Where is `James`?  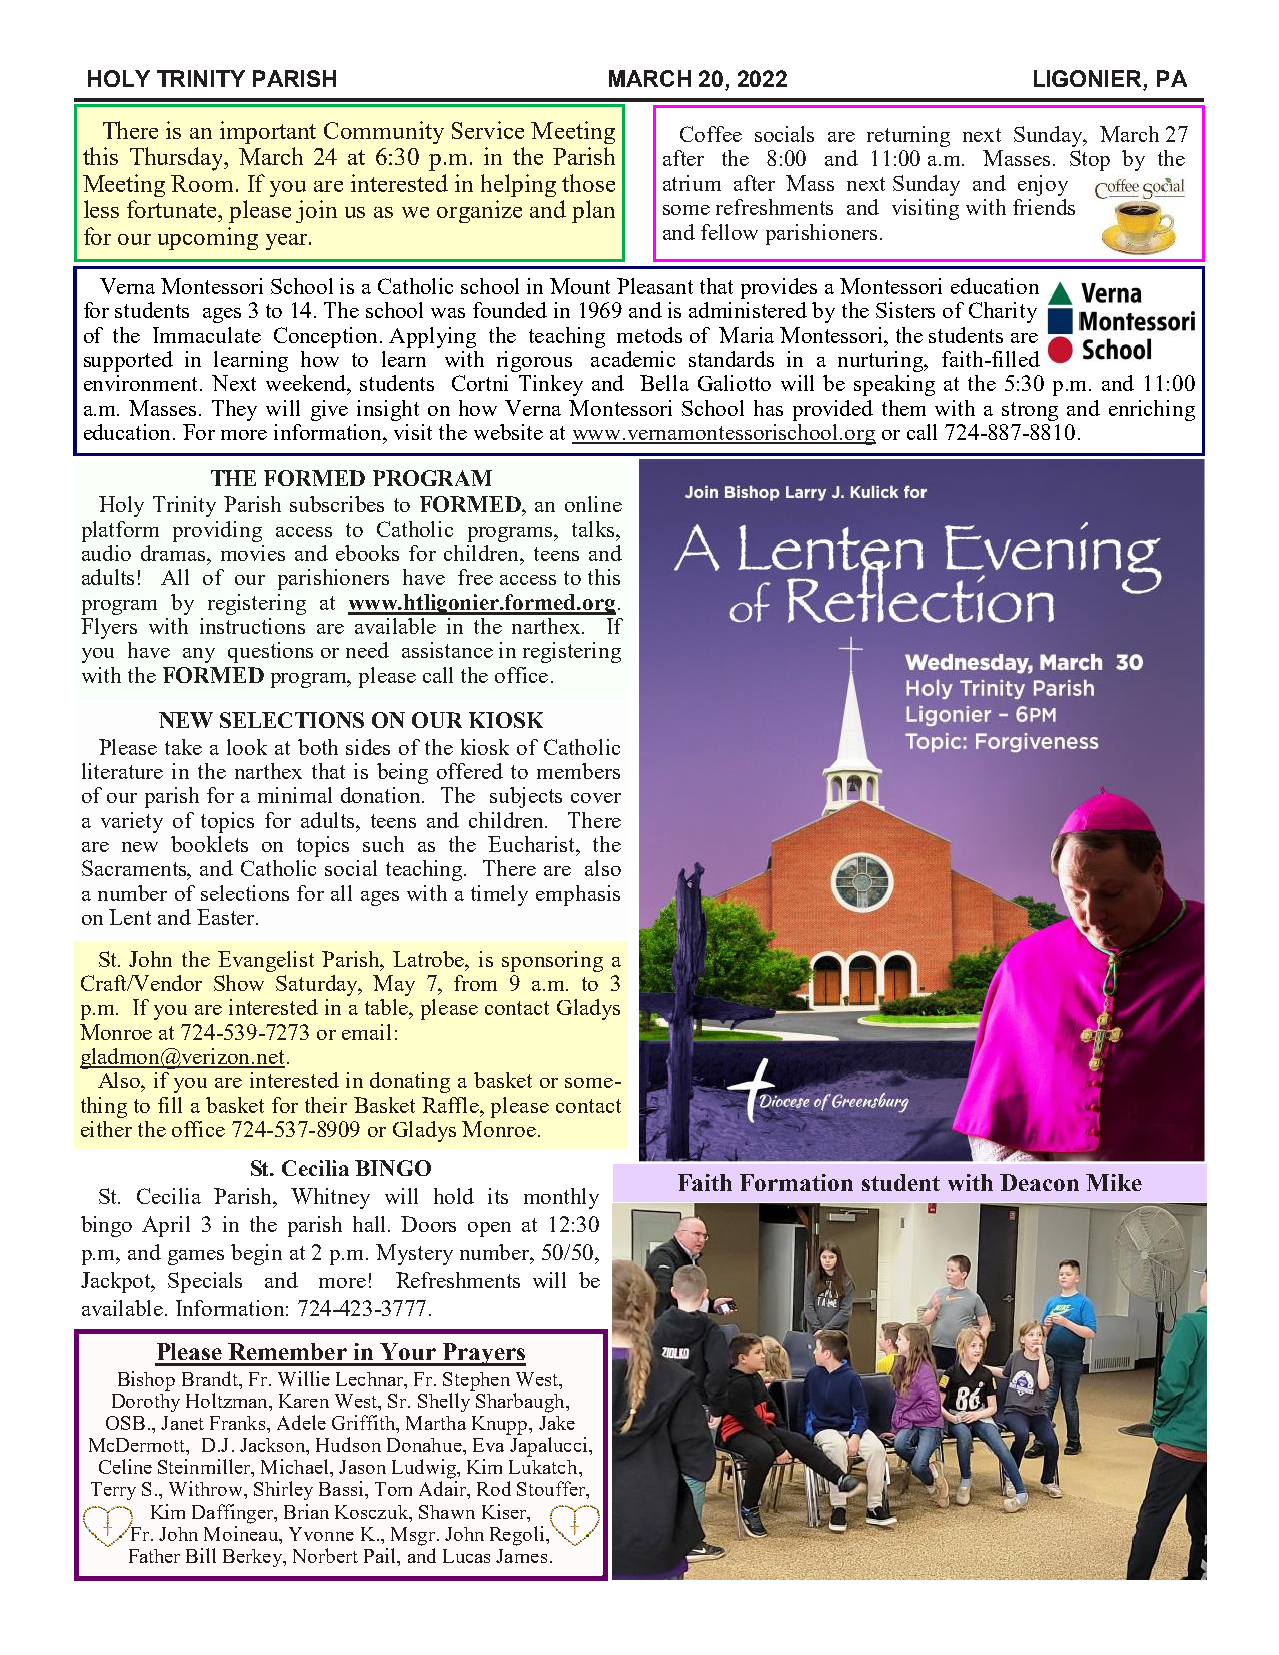
James is located at coordinates (521, 1556).
